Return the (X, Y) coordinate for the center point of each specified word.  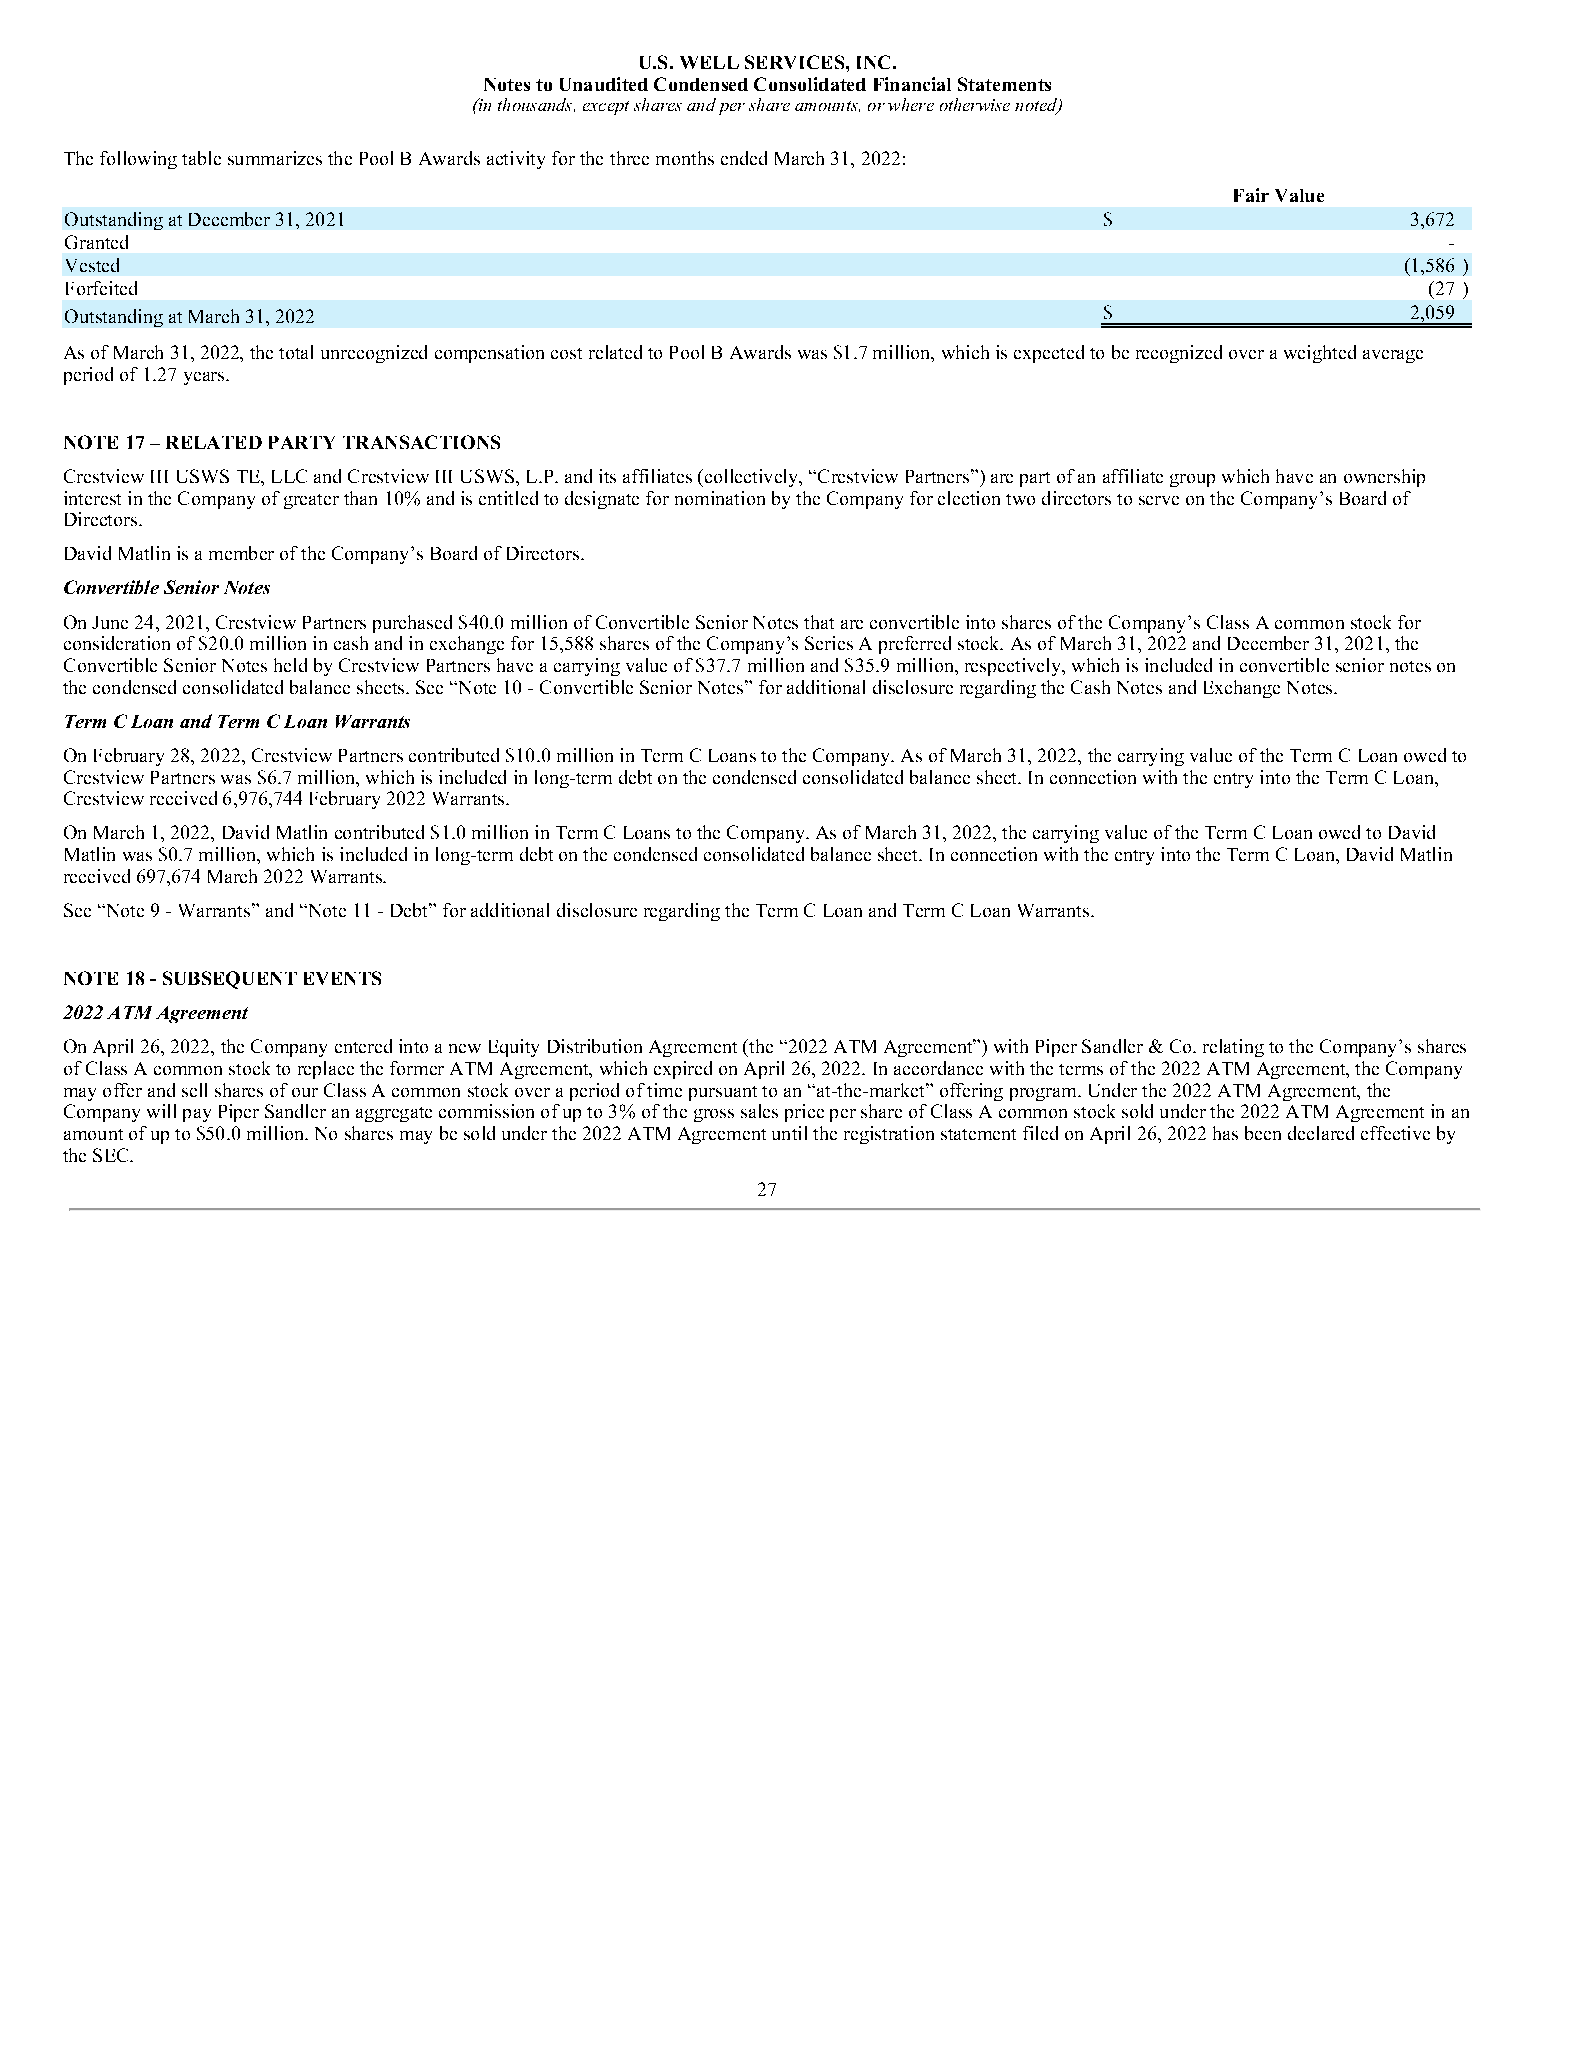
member (241, 553)
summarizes (275, 158)
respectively (1014, 667)
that (819, 622)
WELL (709, 62)
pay (197, 1115)
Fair (1251, 195)
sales (759, 1111)
